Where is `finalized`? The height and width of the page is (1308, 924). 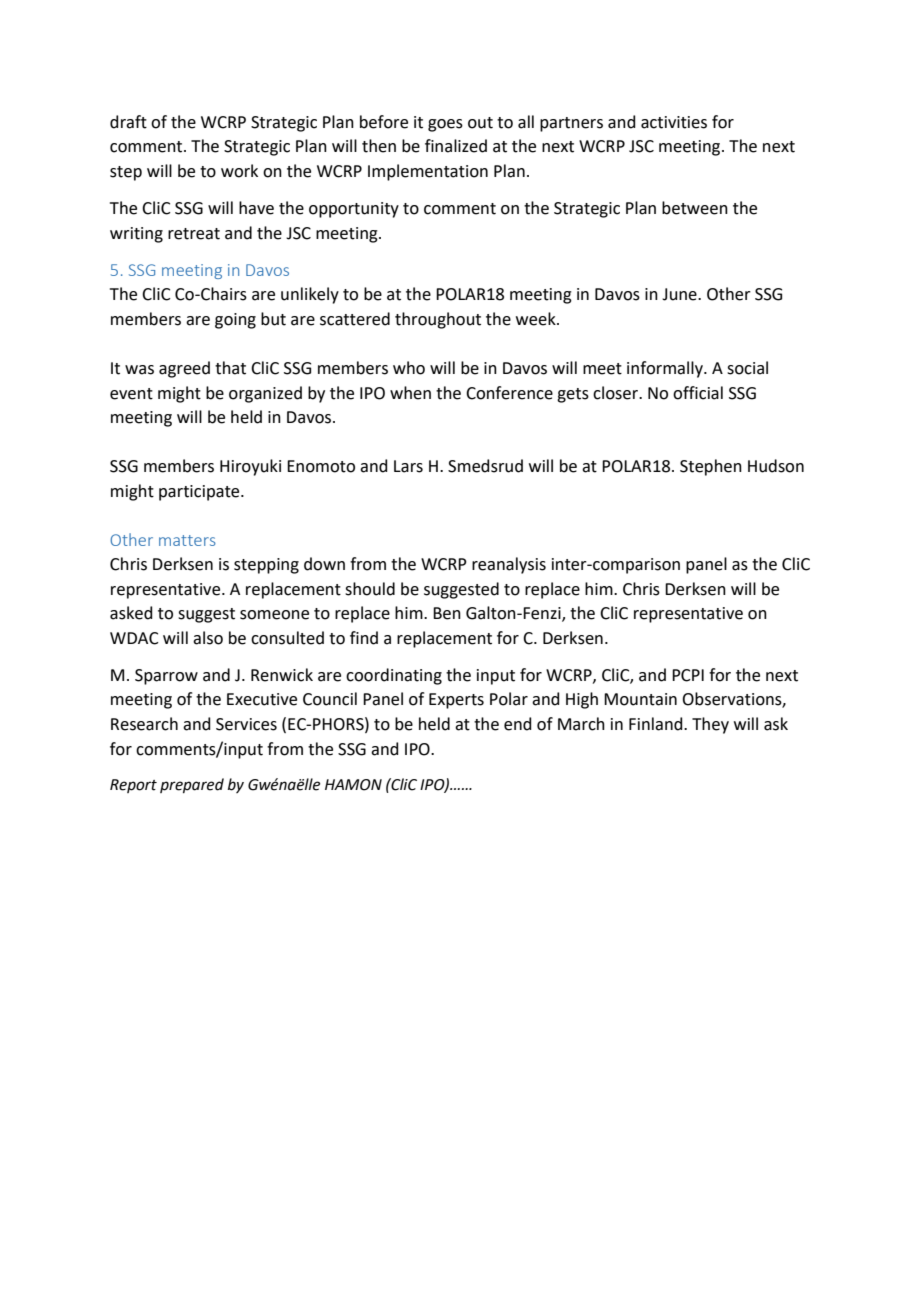 finalized is located at coordinates (456, 146).
